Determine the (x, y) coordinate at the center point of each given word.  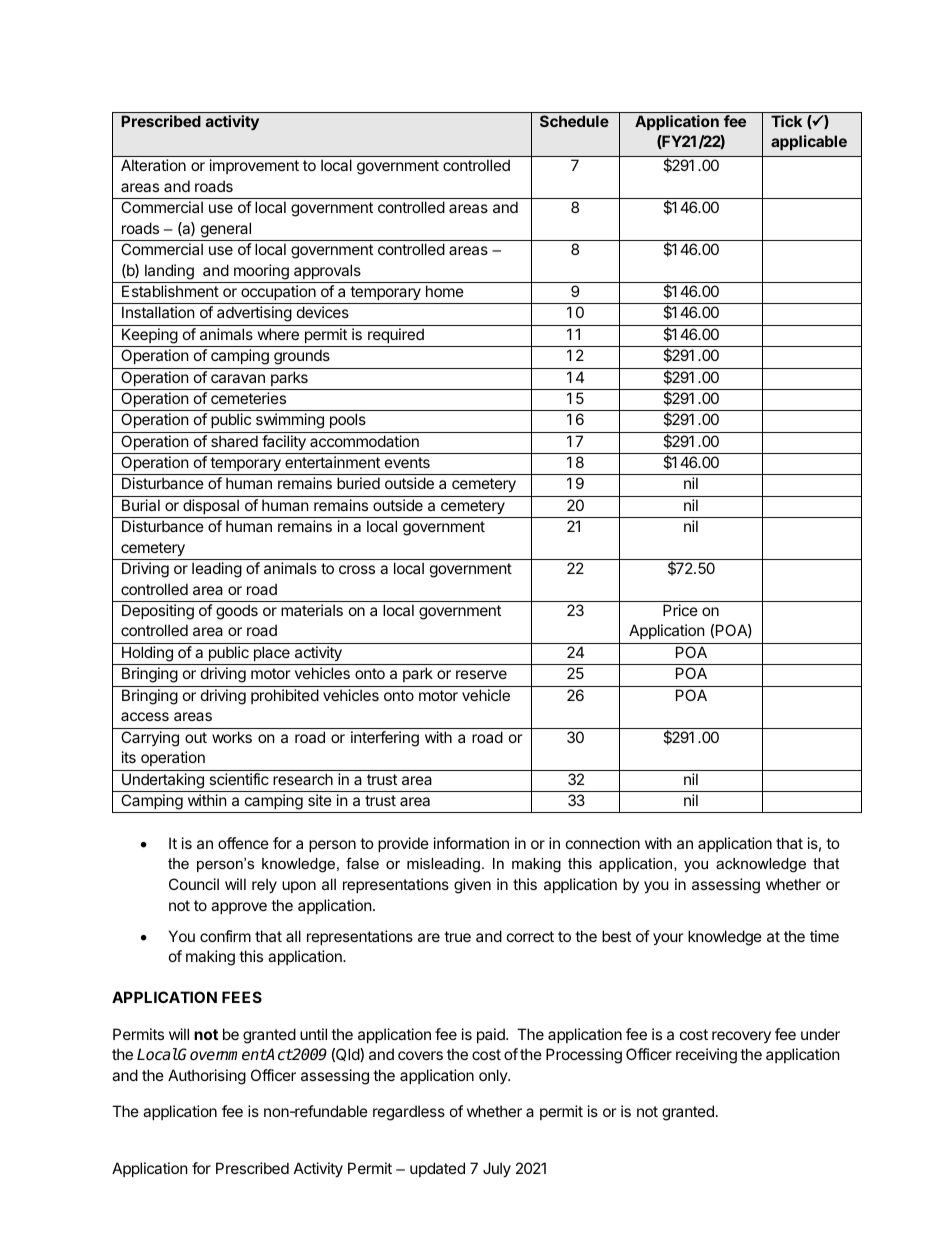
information (471, 843)
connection (603, 843)
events (407, 462)
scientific (239, 779)
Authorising (207, 1077)
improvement (254, 166)
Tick (786, 121)
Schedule (574, 121)
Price (680, 610)
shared (234, 441)
